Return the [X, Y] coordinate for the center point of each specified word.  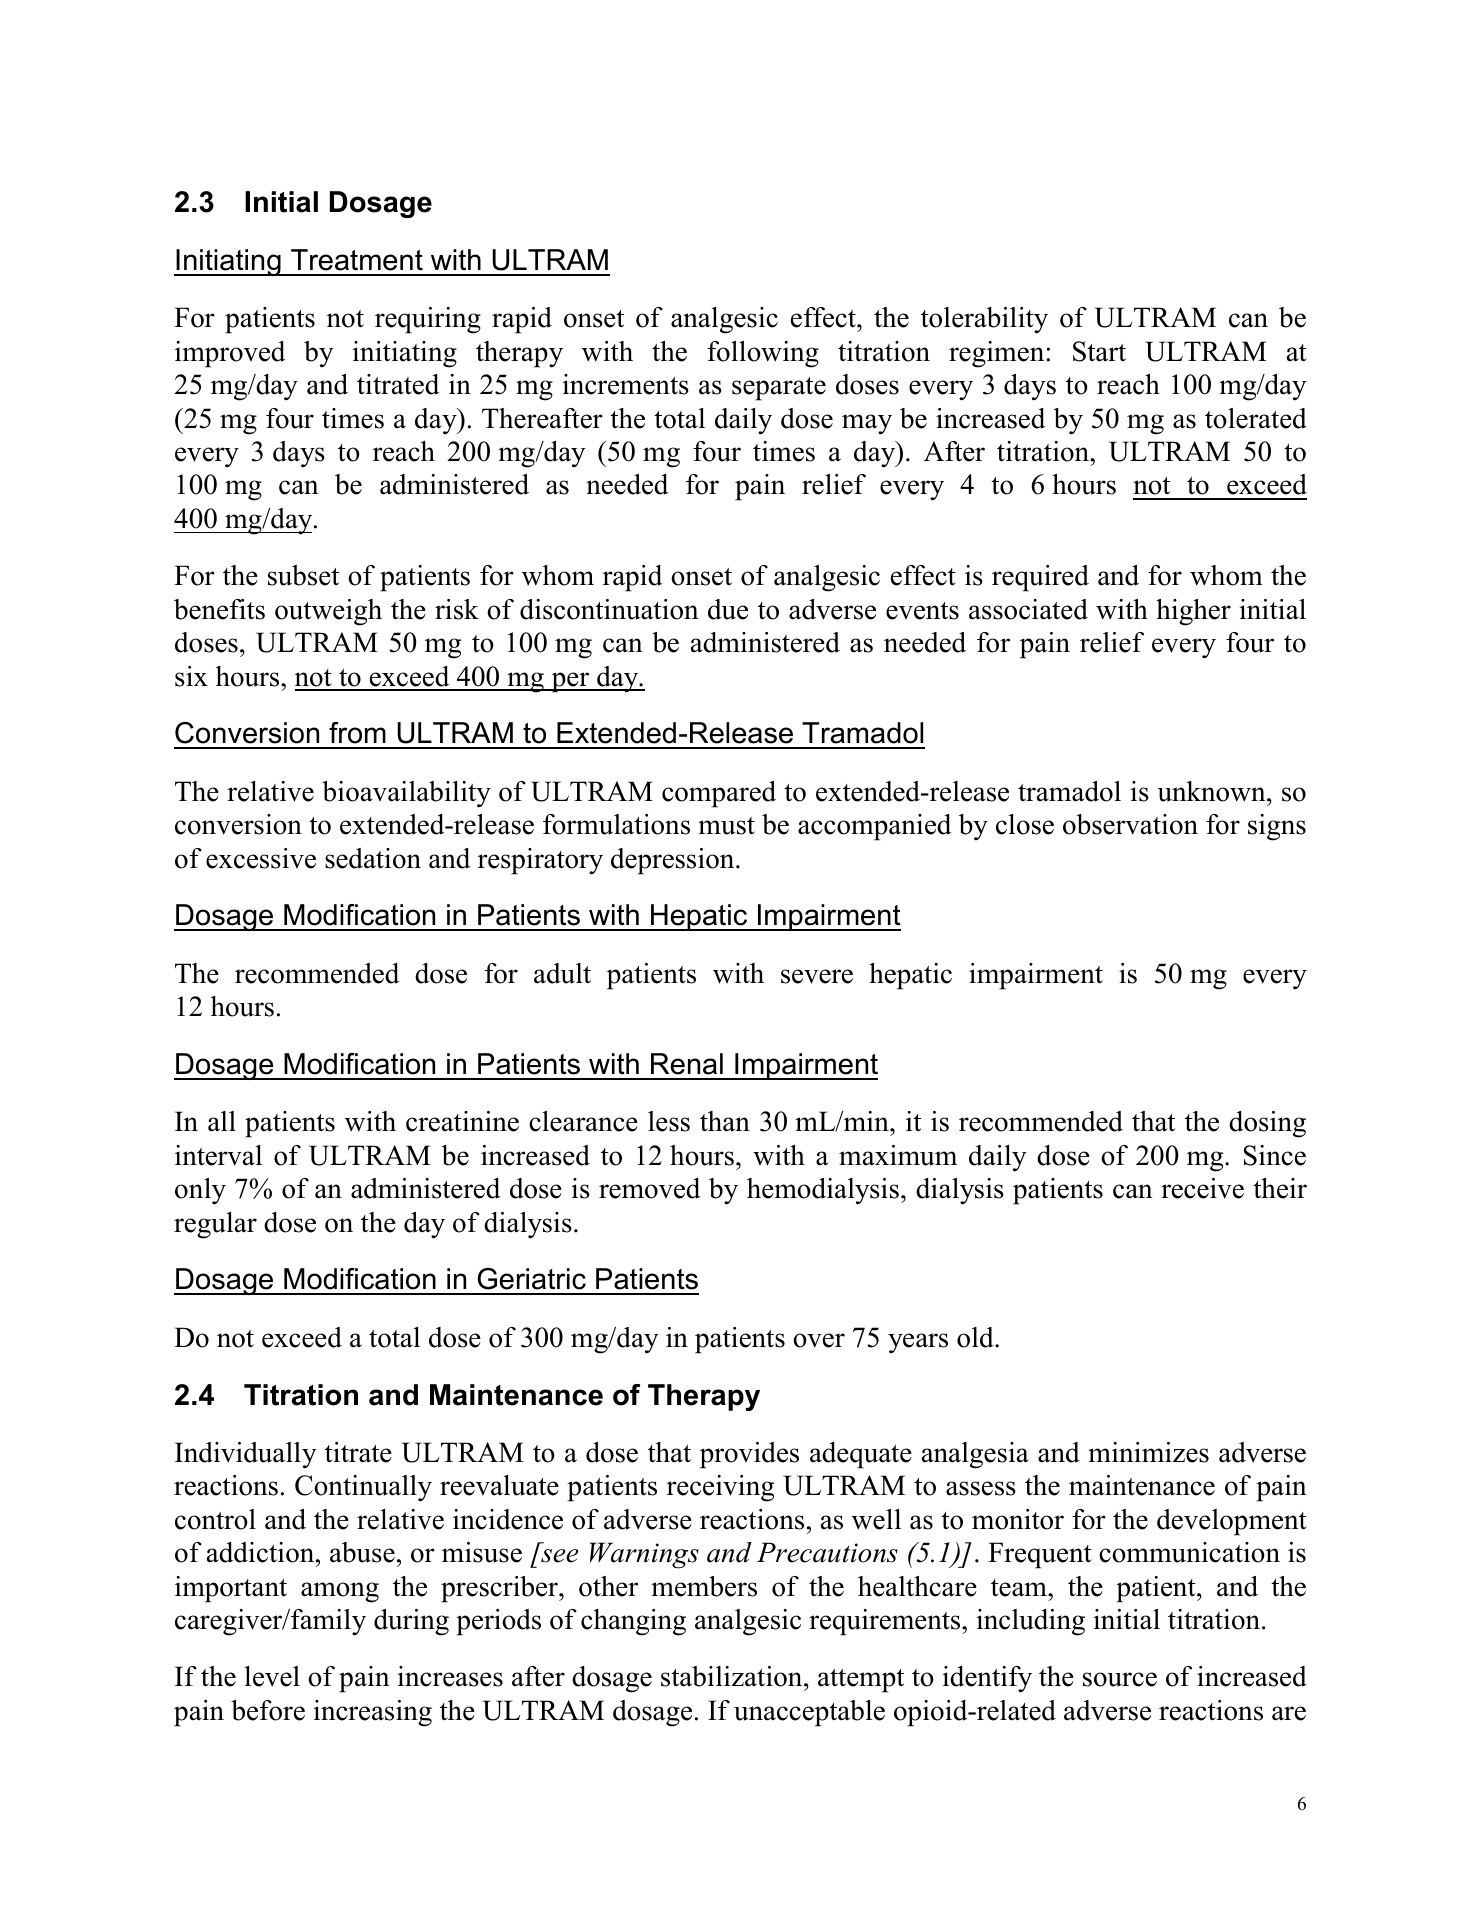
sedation [373, 858]
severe [817, 976]
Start [1099, 351]
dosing [1267, 1124]
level [272, 1676]
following [763, 354]
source [1120, 1679]
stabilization [733, 1676]
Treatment [357, 260]
